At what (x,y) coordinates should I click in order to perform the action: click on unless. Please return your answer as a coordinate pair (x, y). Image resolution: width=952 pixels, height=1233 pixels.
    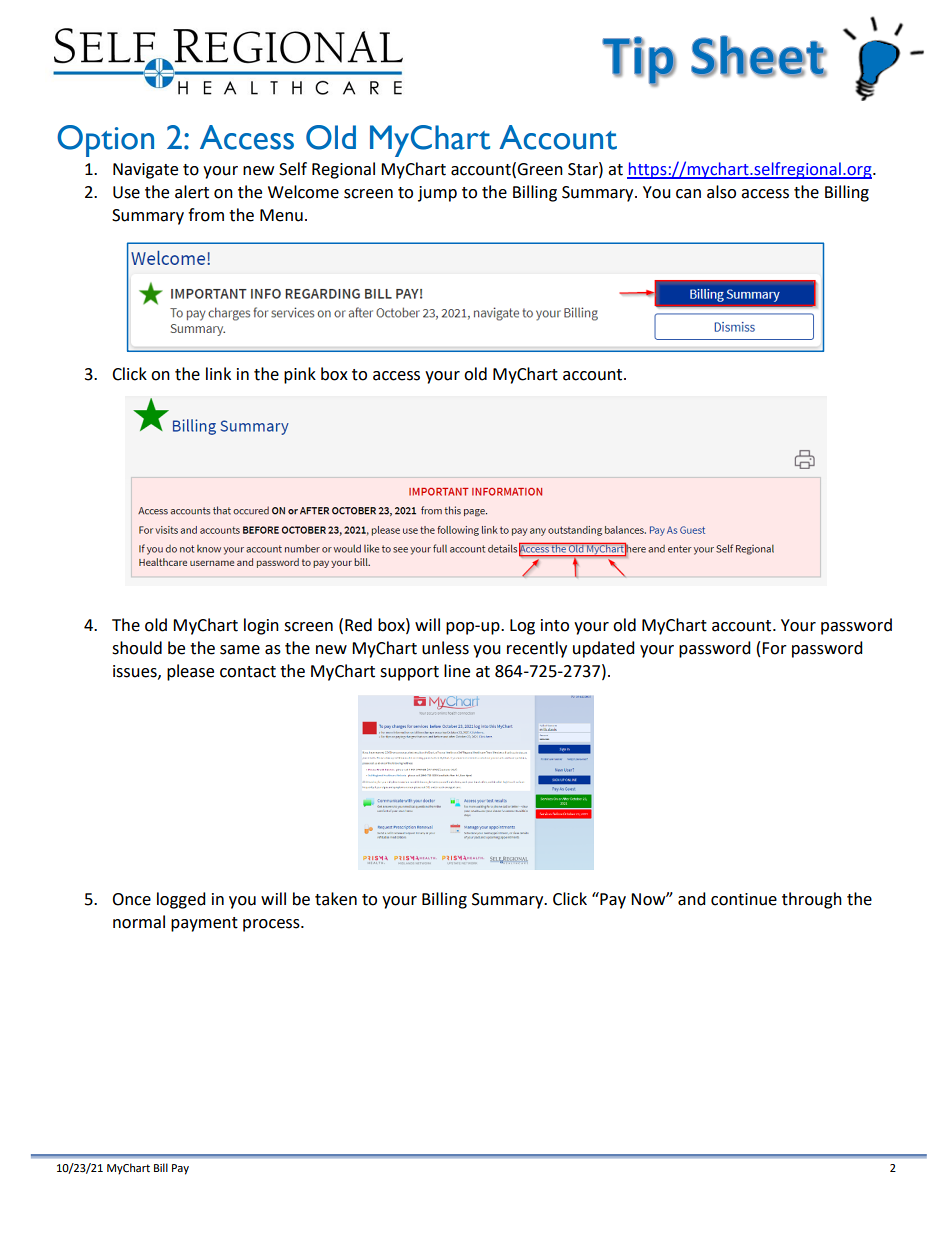
    Looking at the image, I should click on (445, 648).
